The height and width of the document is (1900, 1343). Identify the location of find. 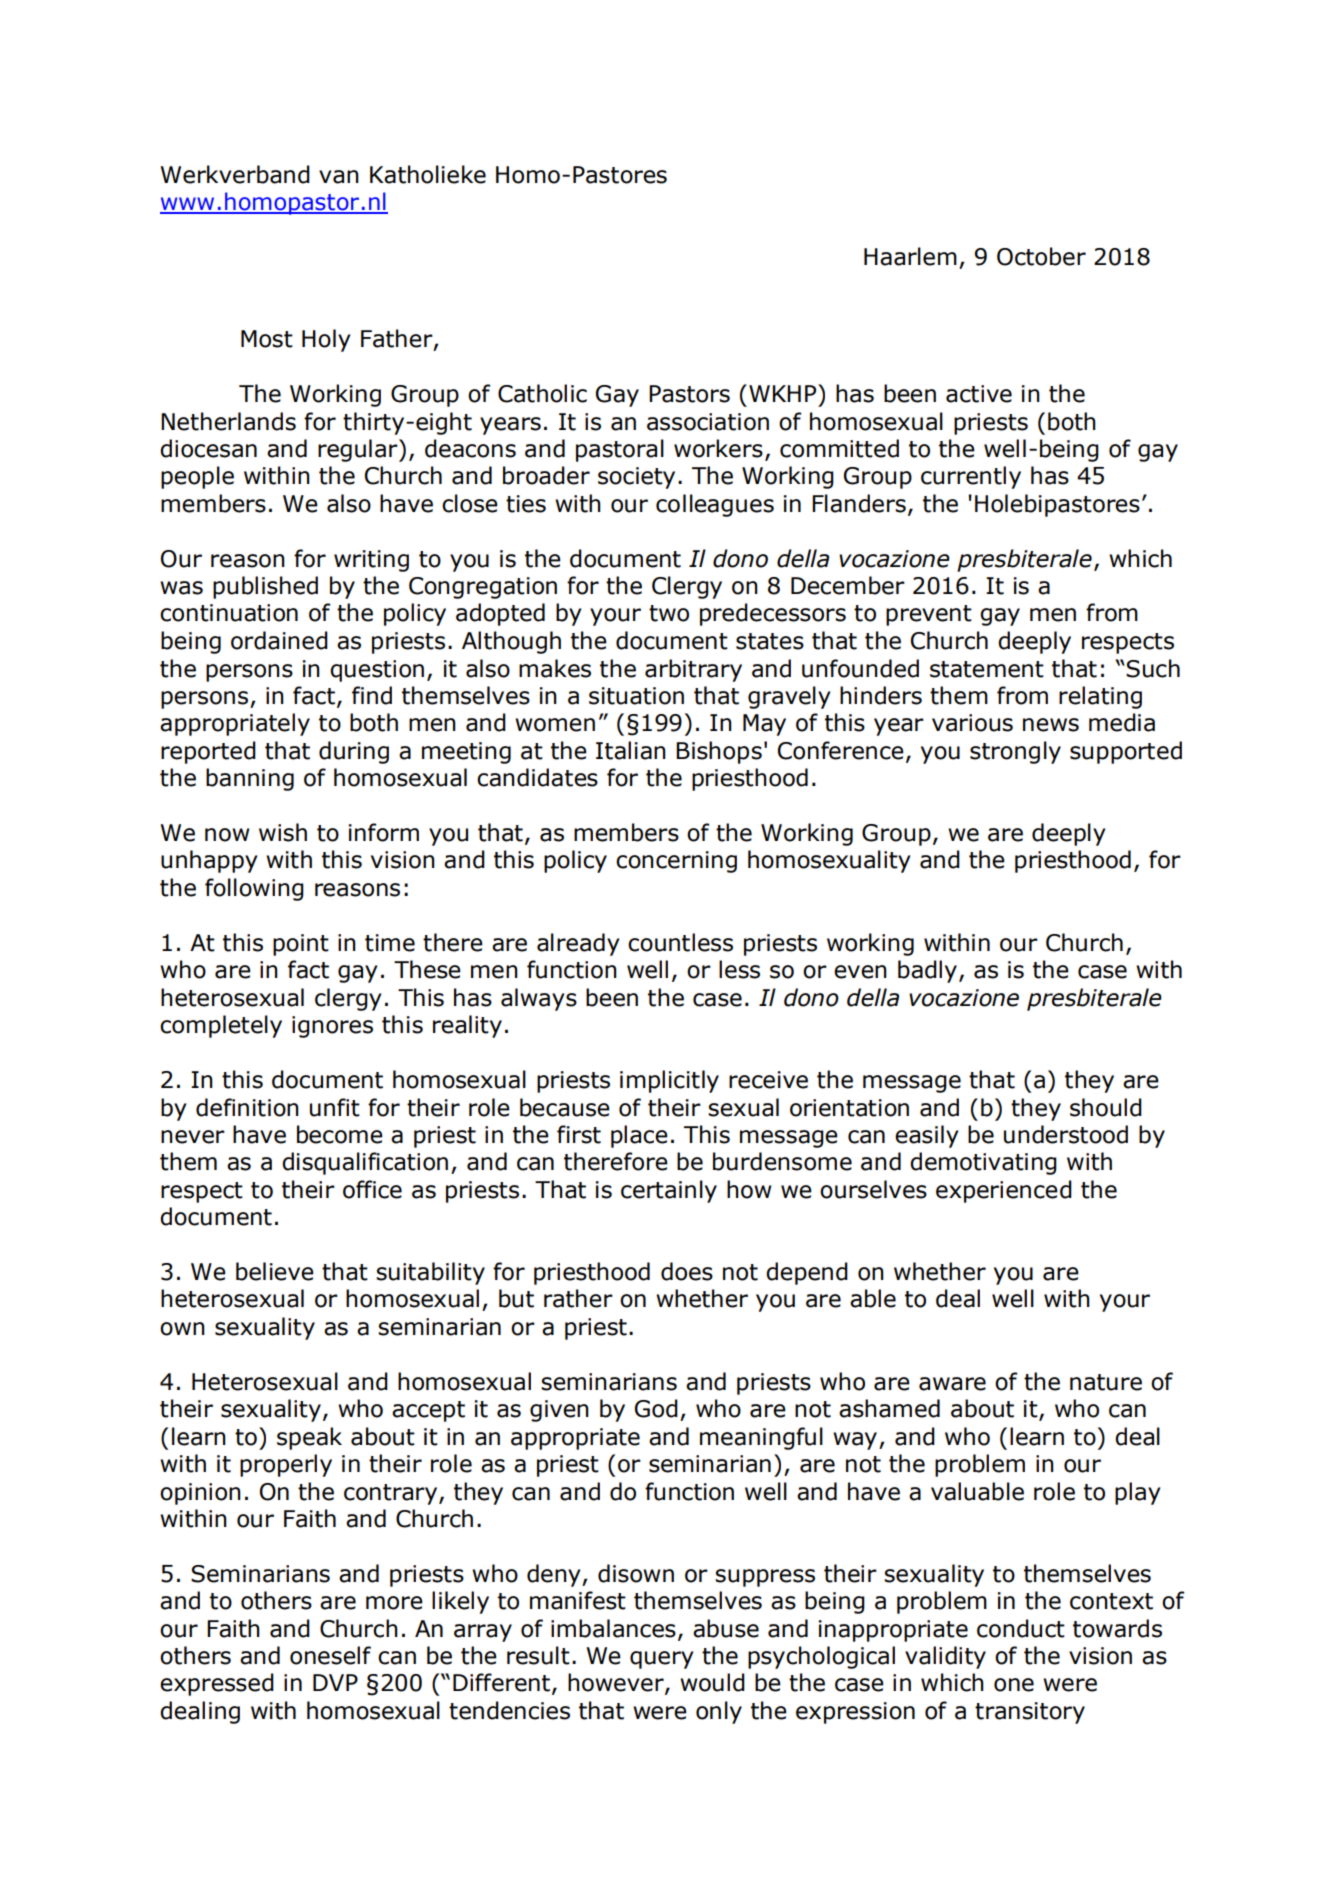
(372, 695).
